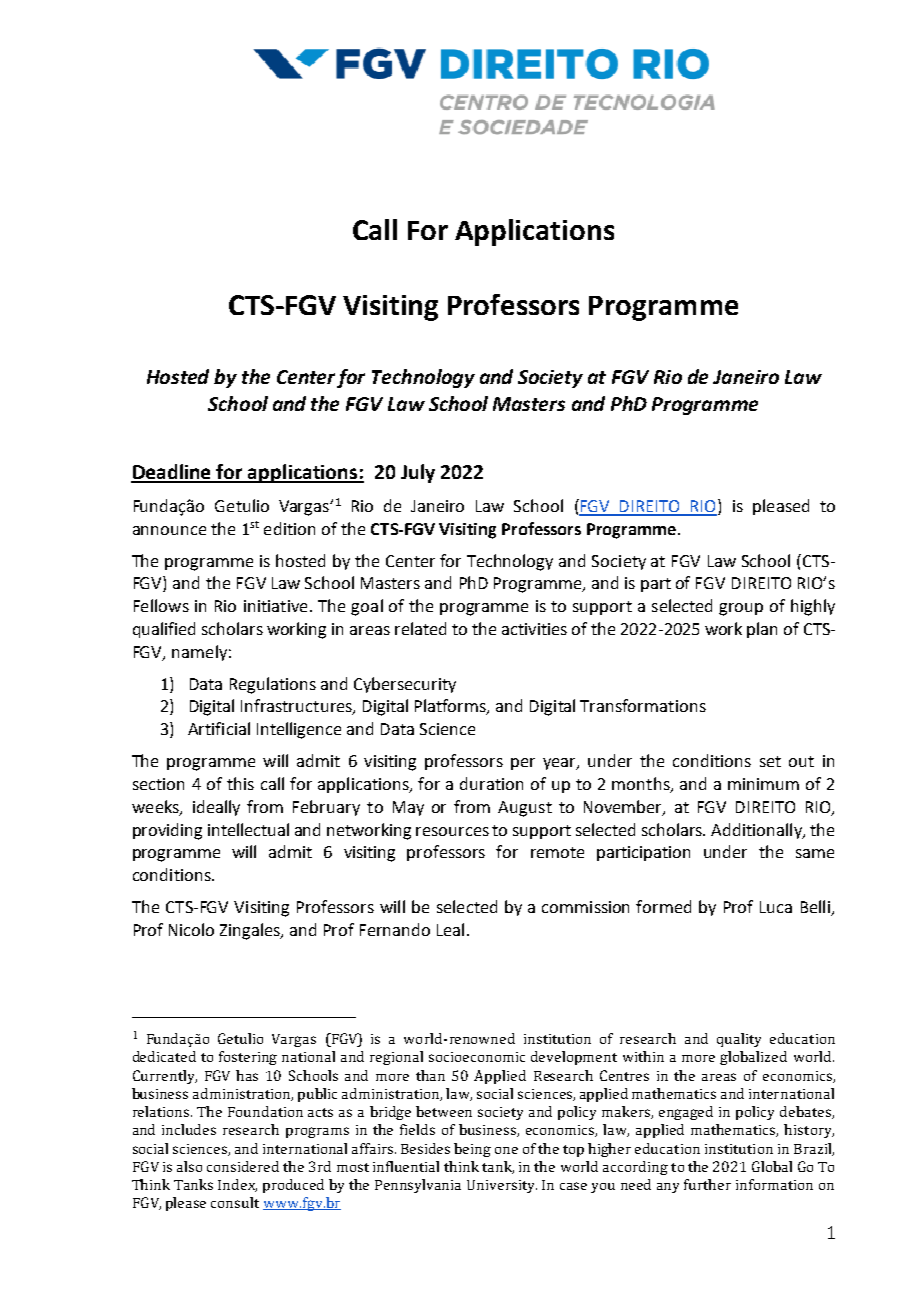  Describe the element at coordinates (502, 1186) in the document. I see `University` at that location.
